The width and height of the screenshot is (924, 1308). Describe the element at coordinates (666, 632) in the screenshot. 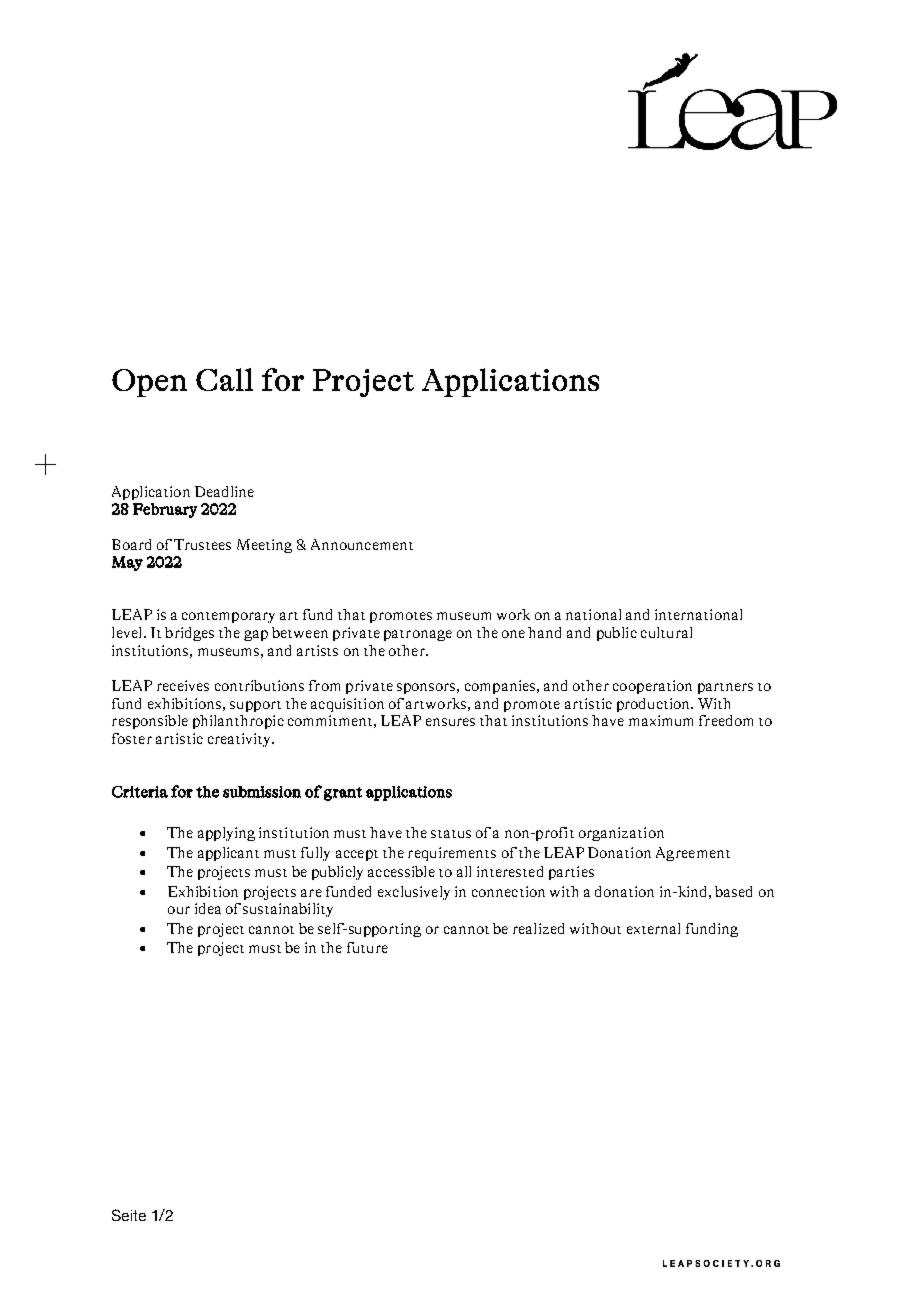

I see `cultural` at that location.
